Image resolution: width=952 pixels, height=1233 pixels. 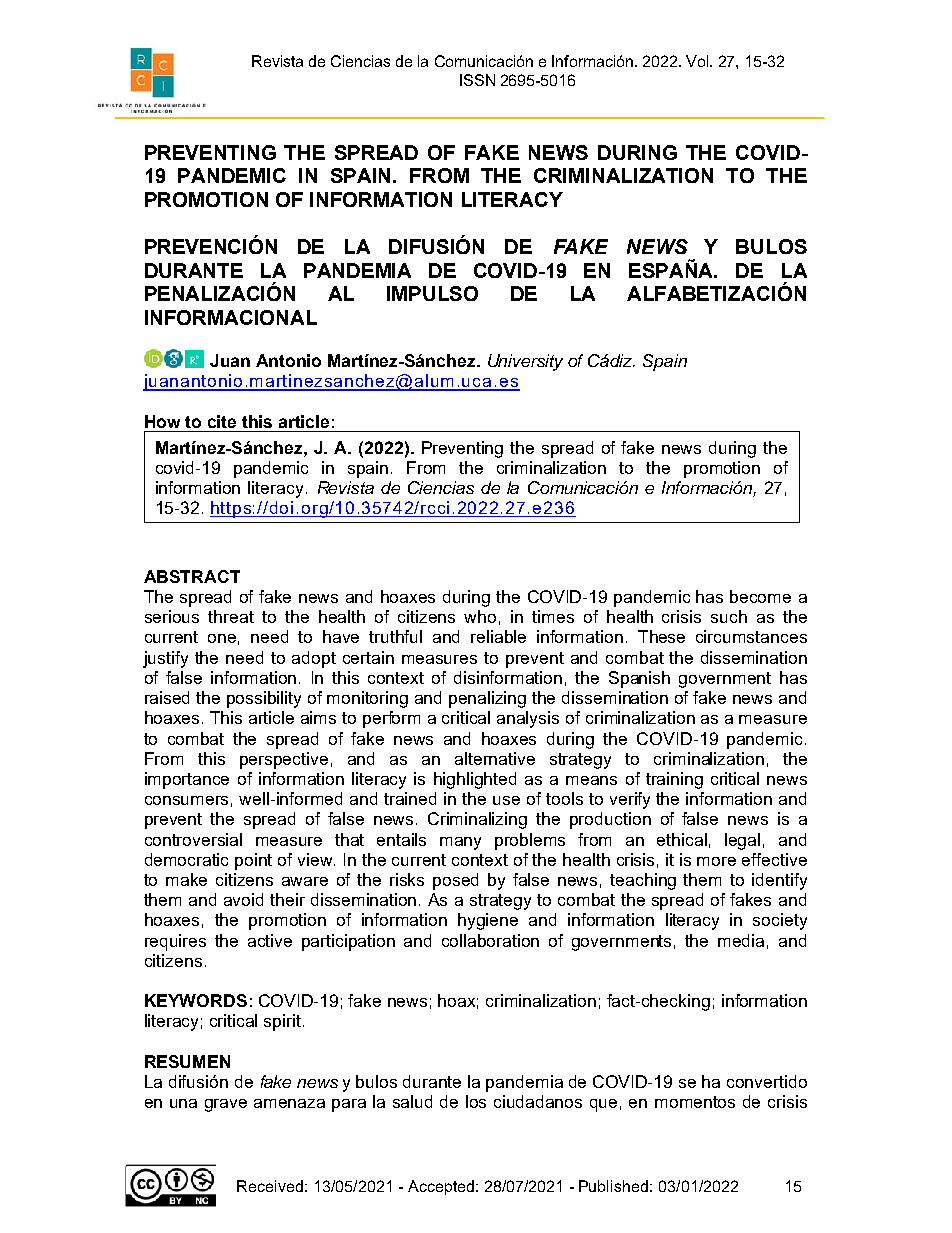 I want to click on cite, so click(x=222, y=421).
